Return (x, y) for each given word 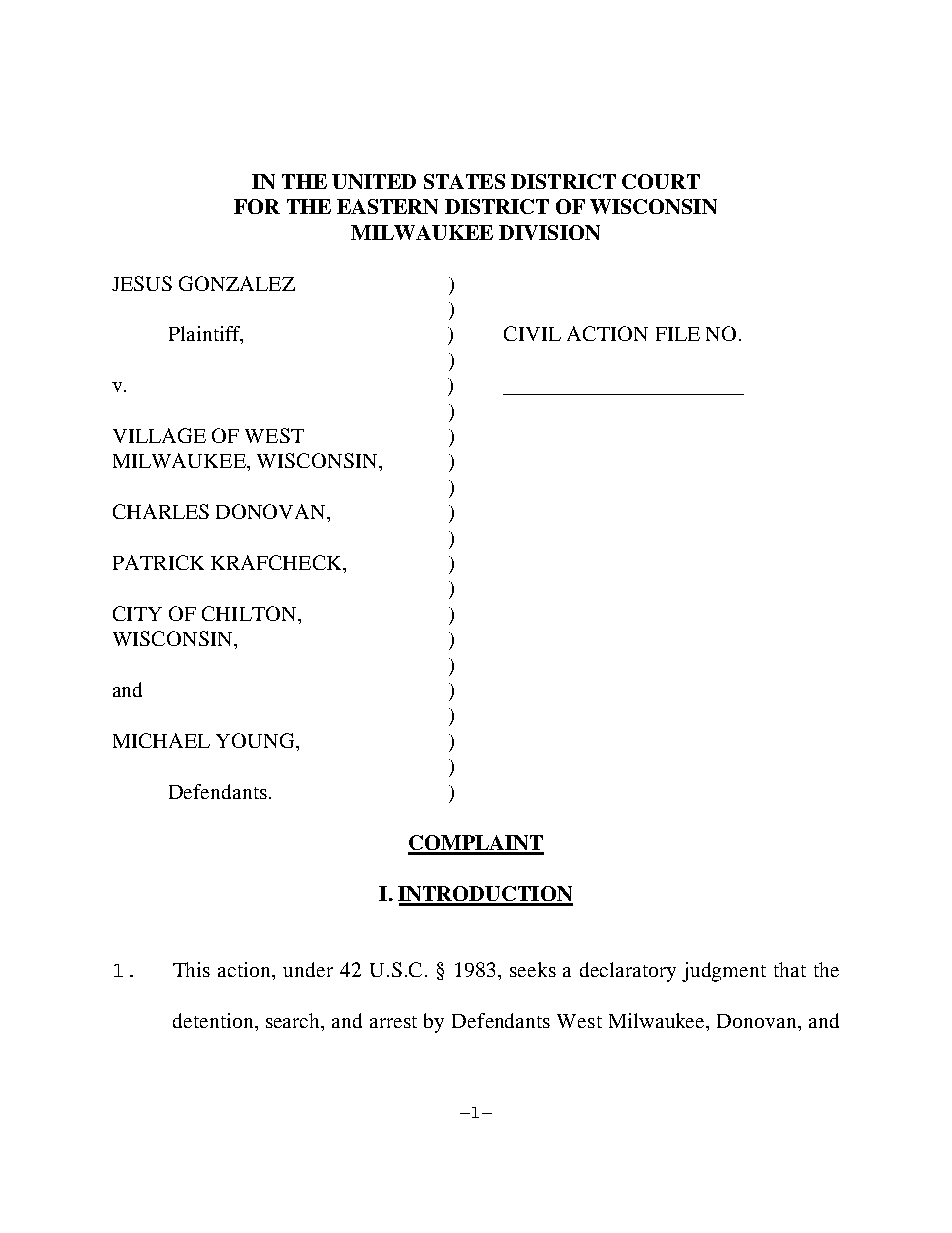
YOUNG (256, 740)
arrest (393, 1022)
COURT (661, 181)
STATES (464, 181)
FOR (257, 206)
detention (214, 1020)
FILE (678, 334)
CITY (137, 613)
